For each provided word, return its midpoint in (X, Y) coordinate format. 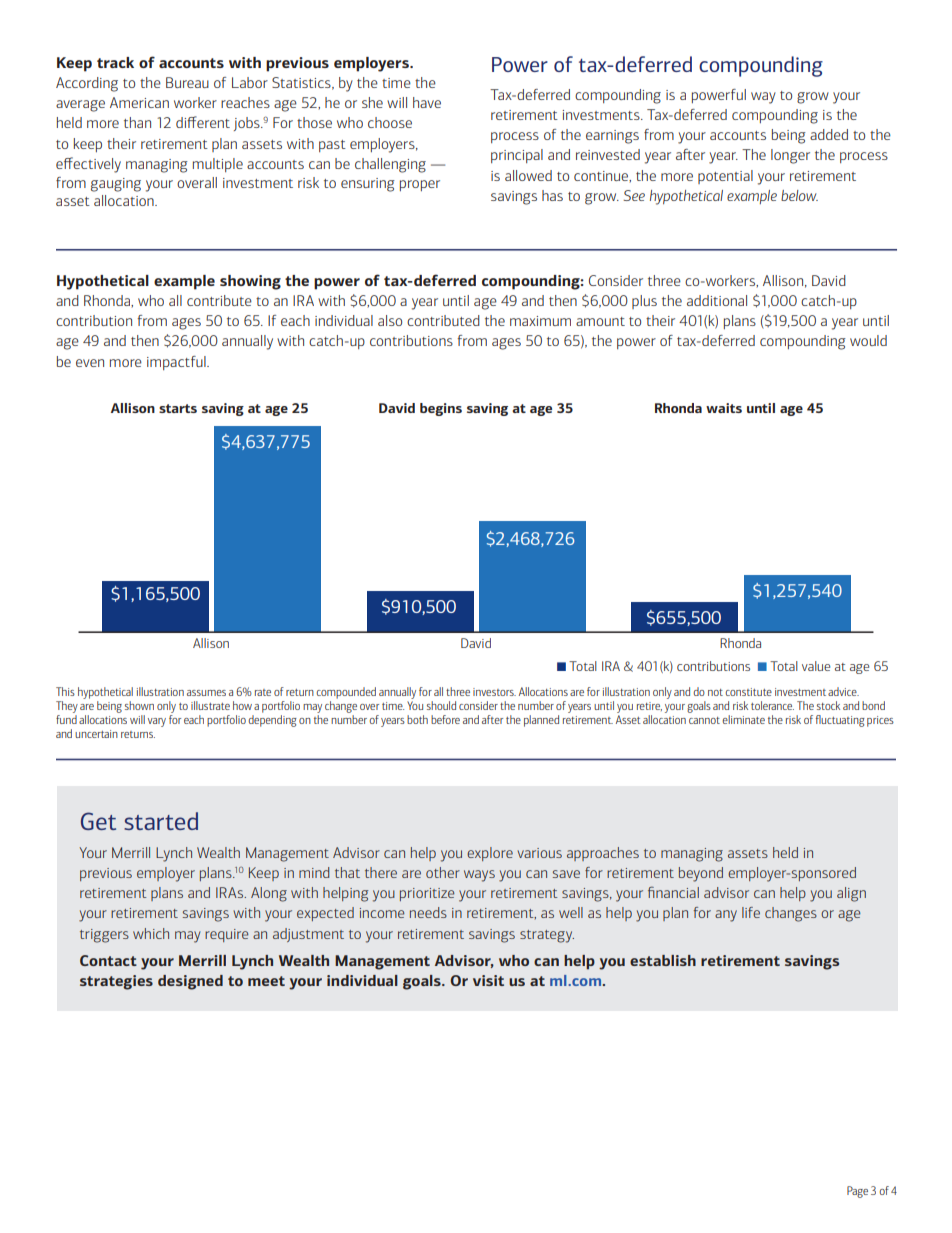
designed (190, 982)
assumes (206, 693)
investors (494, 692)
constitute (748, 692)
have (427, 102)
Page (857, 1192)
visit (488, 980)
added (829, 134)
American (139, 102)
